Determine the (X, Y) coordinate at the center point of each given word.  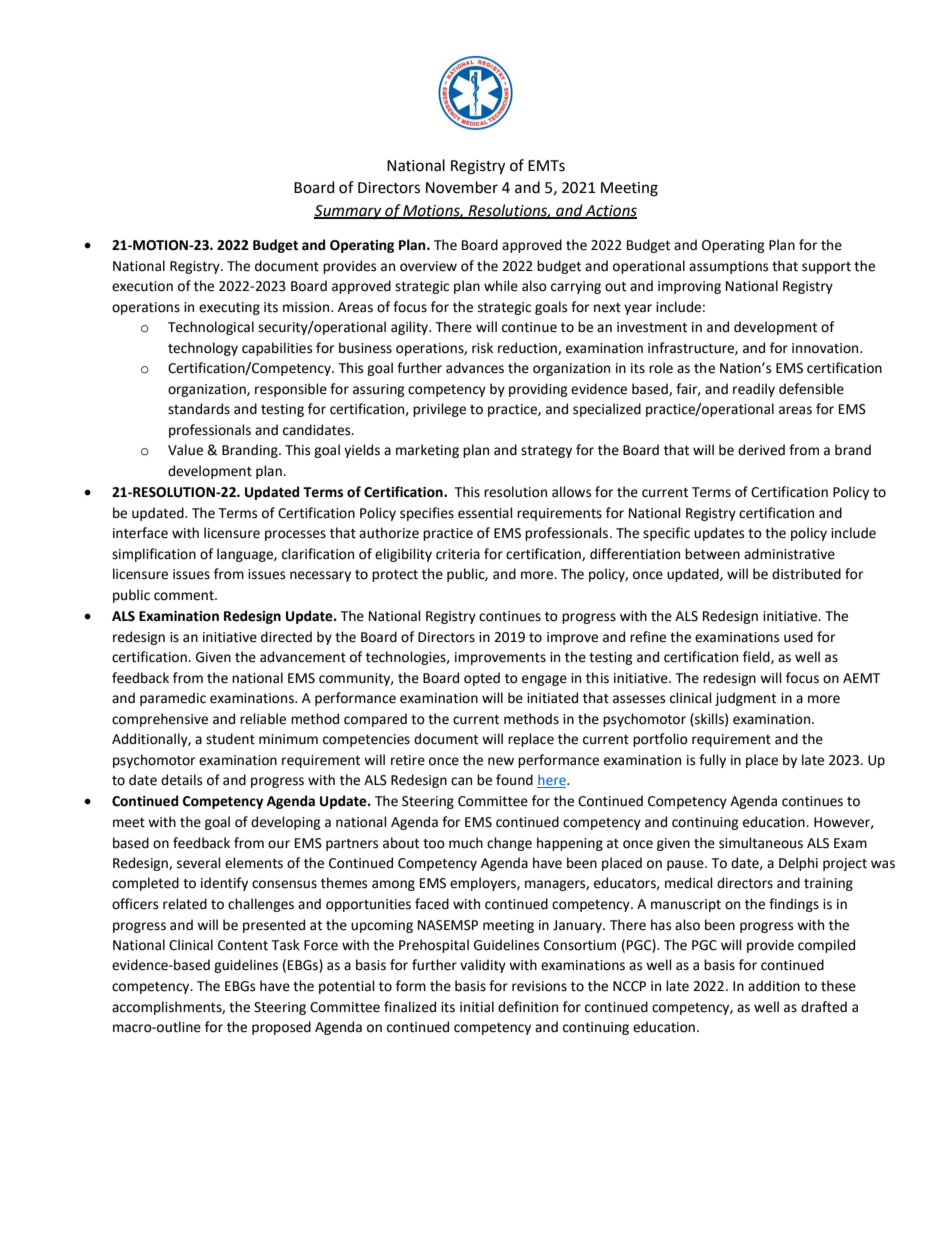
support (826, 268)
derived (761, 450)
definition (528, 1007)
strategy (546, 452)
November (462, 187)
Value (185, 450)
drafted (824, 1007)
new (501, 761)
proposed (281, 1028)
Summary (349, 212)
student (230, 739)
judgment (745, 699)
